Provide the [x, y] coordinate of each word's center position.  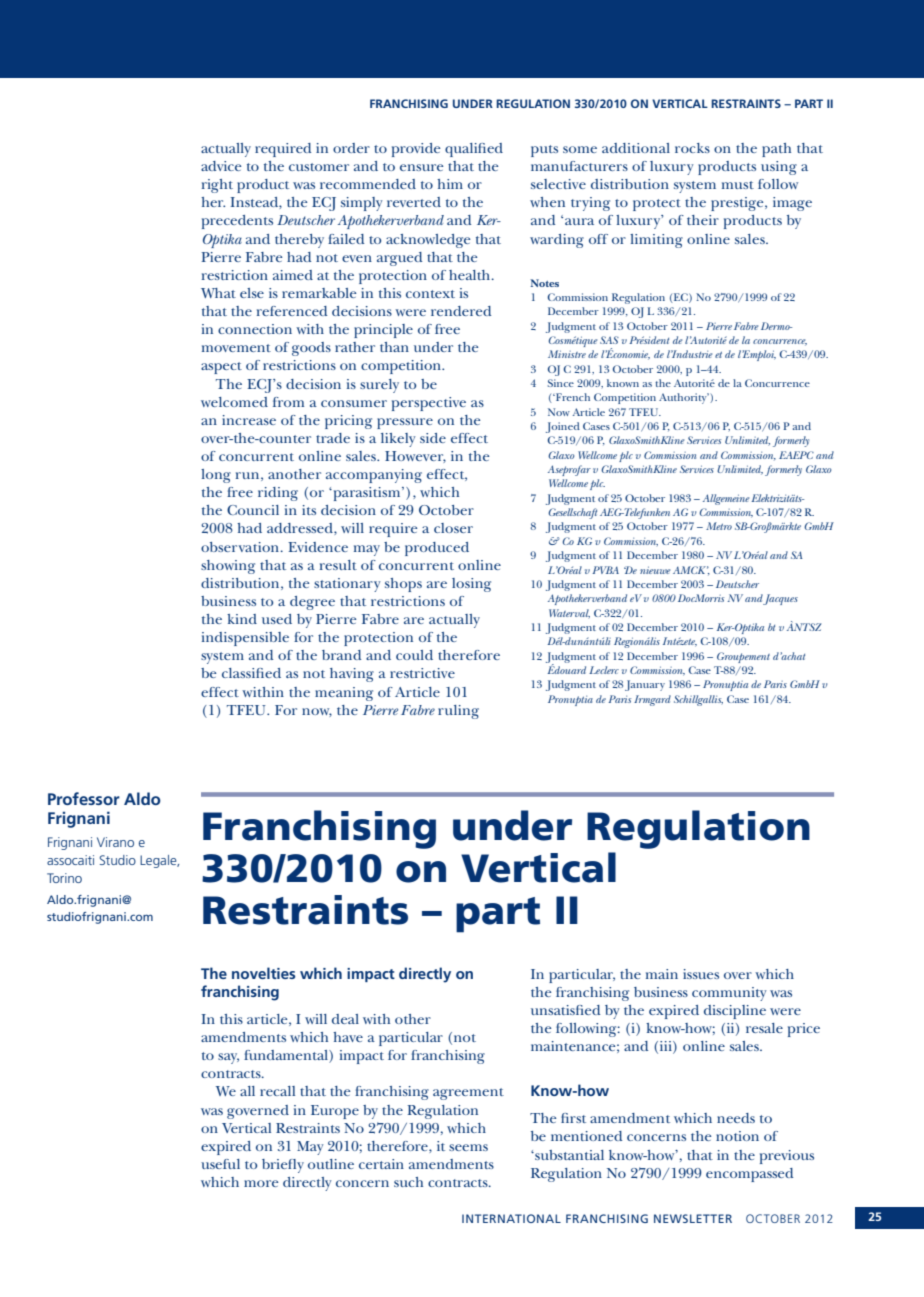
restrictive [422, 673]
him [450, 184]
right [217, 186]
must [738, 185]
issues [701, 974]
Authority [684, 398]
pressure [405, 423]
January [645, 685]
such [408, 1182]
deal [345, 1019]
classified [251, 673]
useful [220, 1164]
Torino [64, 878]
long [216, 476]
